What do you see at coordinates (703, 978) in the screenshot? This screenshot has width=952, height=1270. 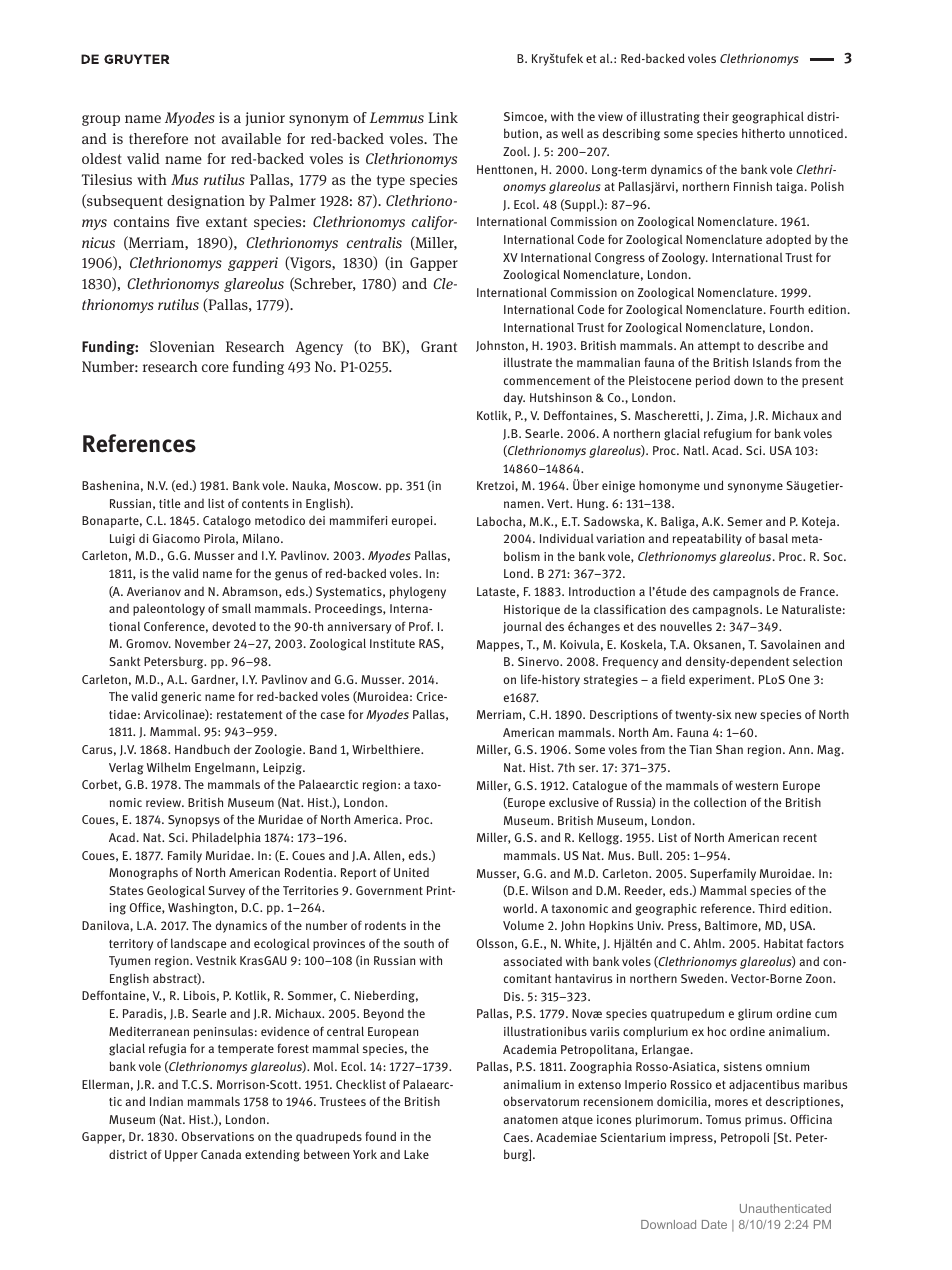 I see `Sweden` at bounding box center [703, 978].
